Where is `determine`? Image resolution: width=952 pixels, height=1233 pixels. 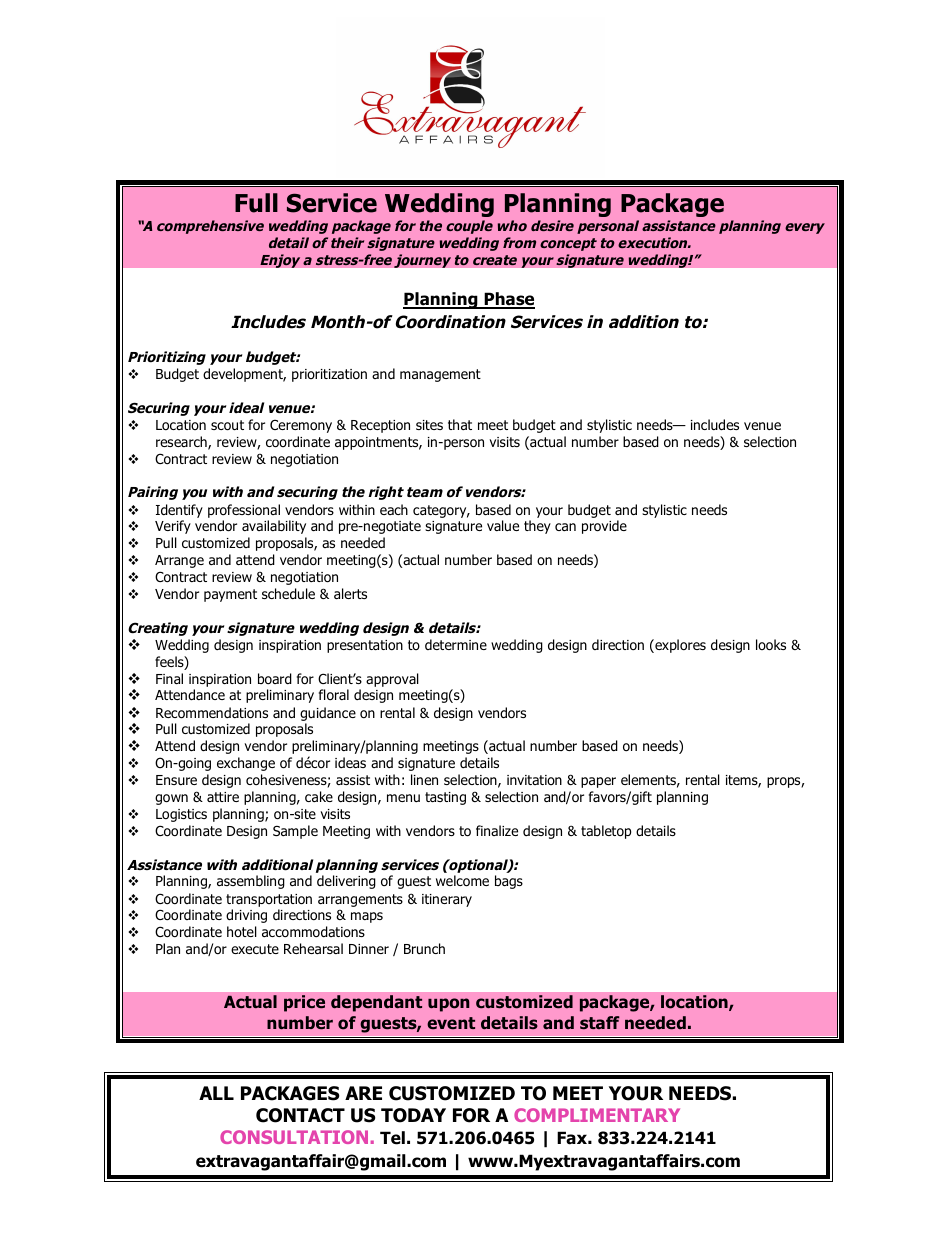 determine is located at coordinates (456, 644).
